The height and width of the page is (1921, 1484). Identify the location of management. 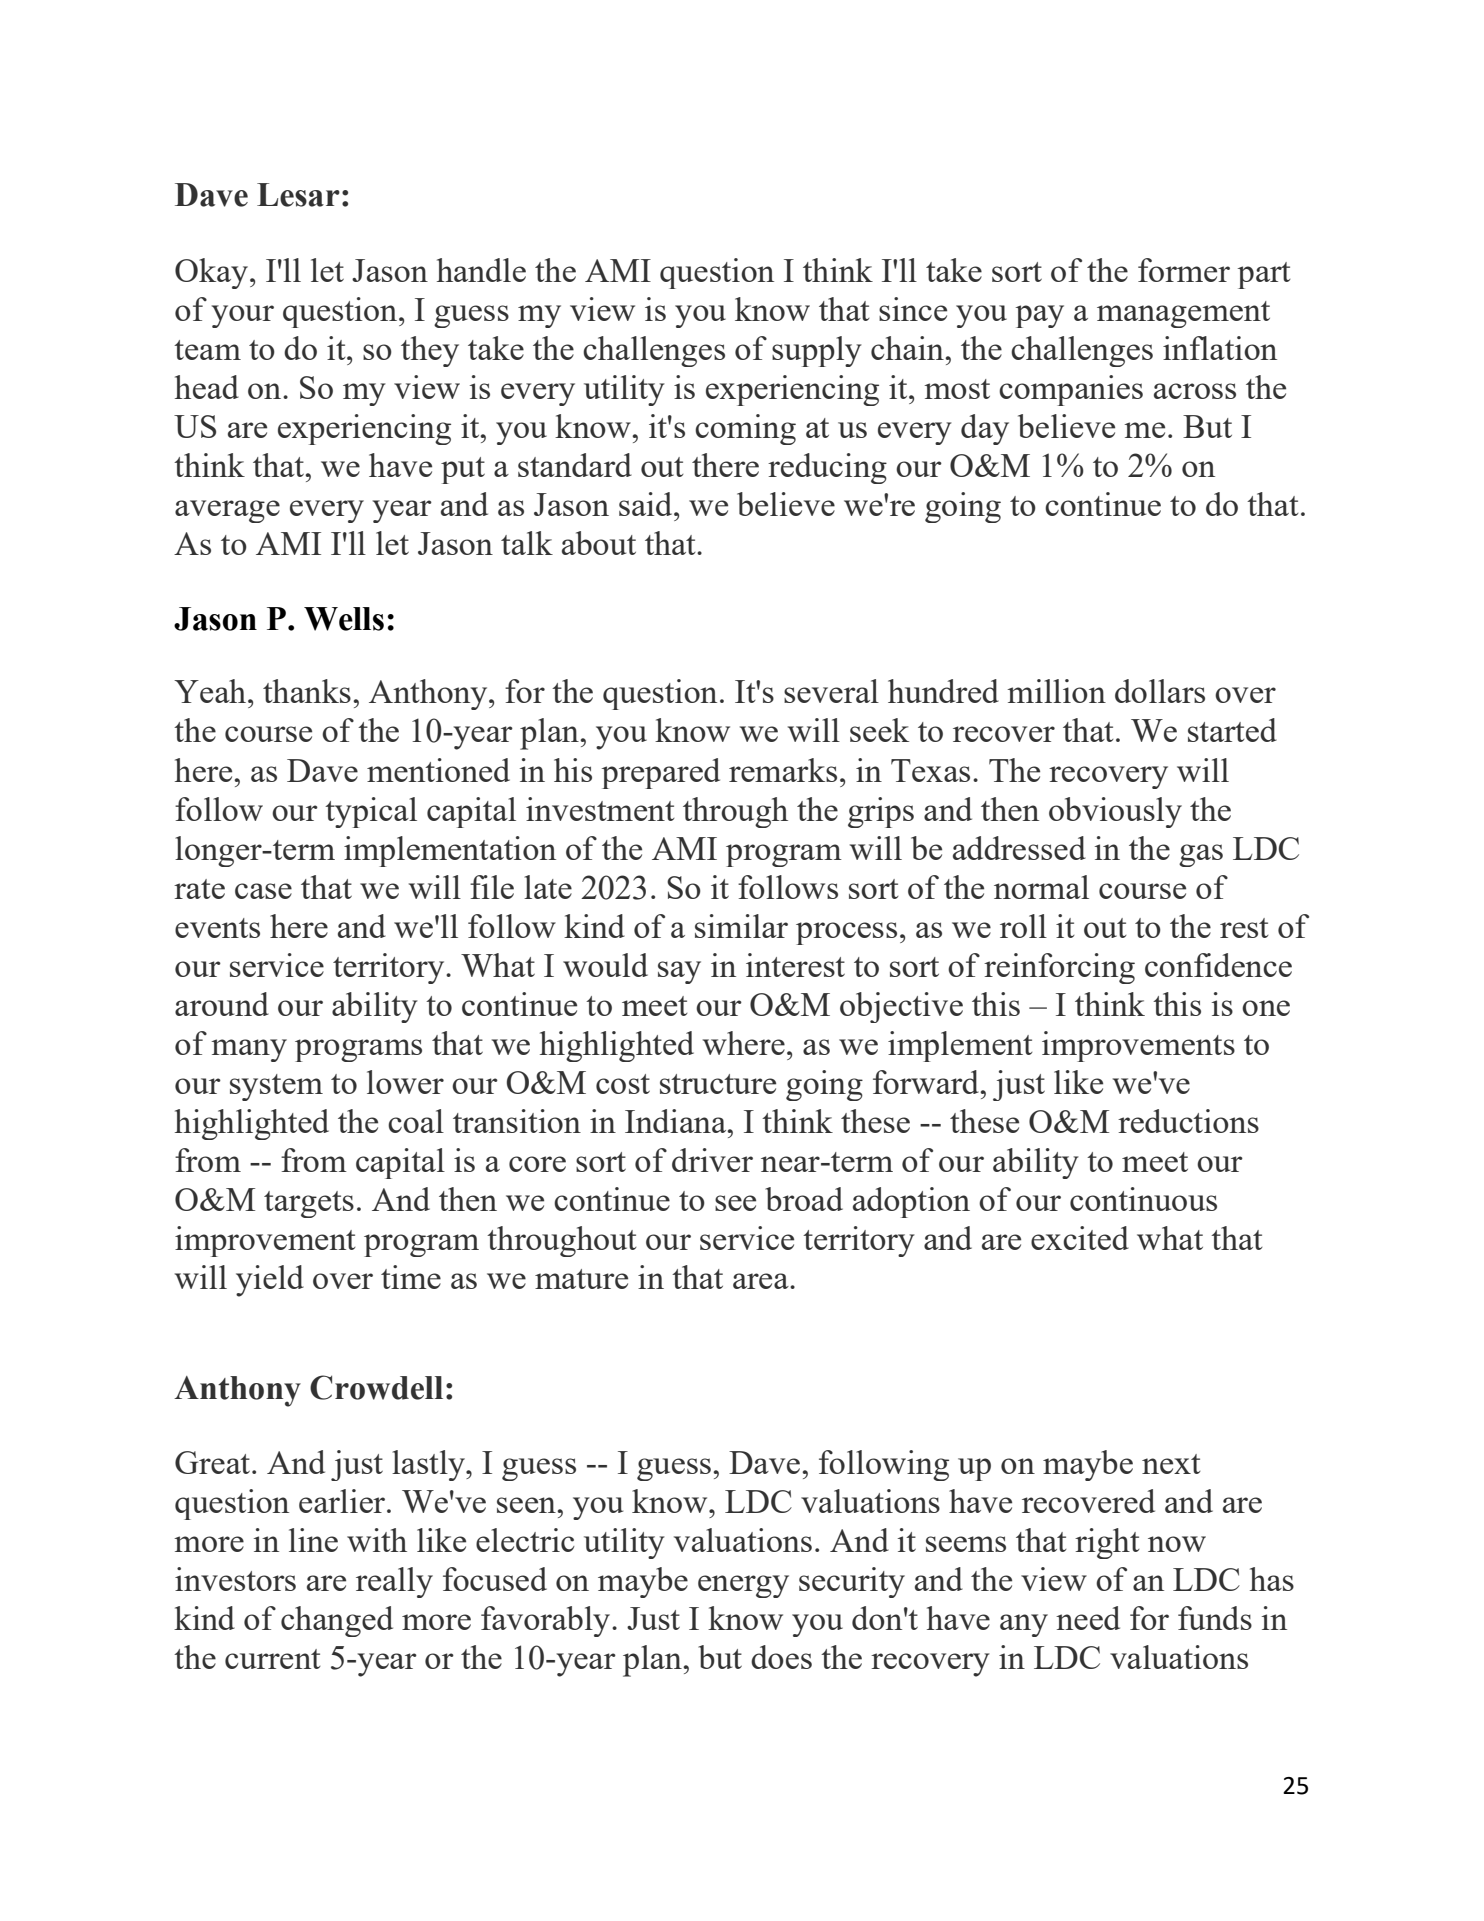
(1183, 314).
